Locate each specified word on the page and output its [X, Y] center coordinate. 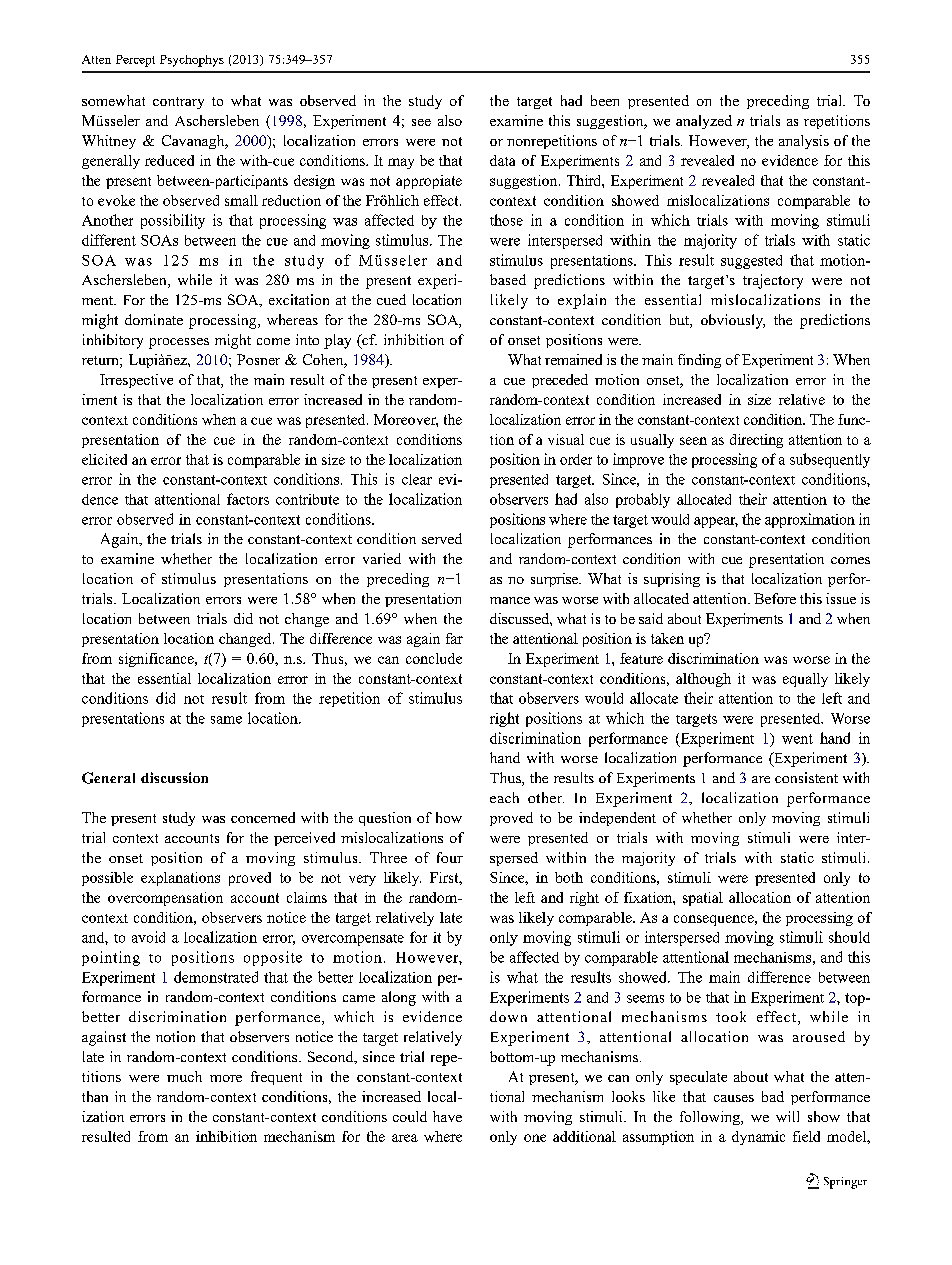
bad [773, 1096]
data [502, 160]
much [184, 1076]
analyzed [704, 122]
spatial [703, 899]
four [450, 857]
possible [107, 879]
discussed [520, 618]
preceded [560, 381]
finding [699, 361]
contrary [178, 103]
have [447, 1116]
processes [179, 343]
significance [157, 660]
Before [775, 598]
